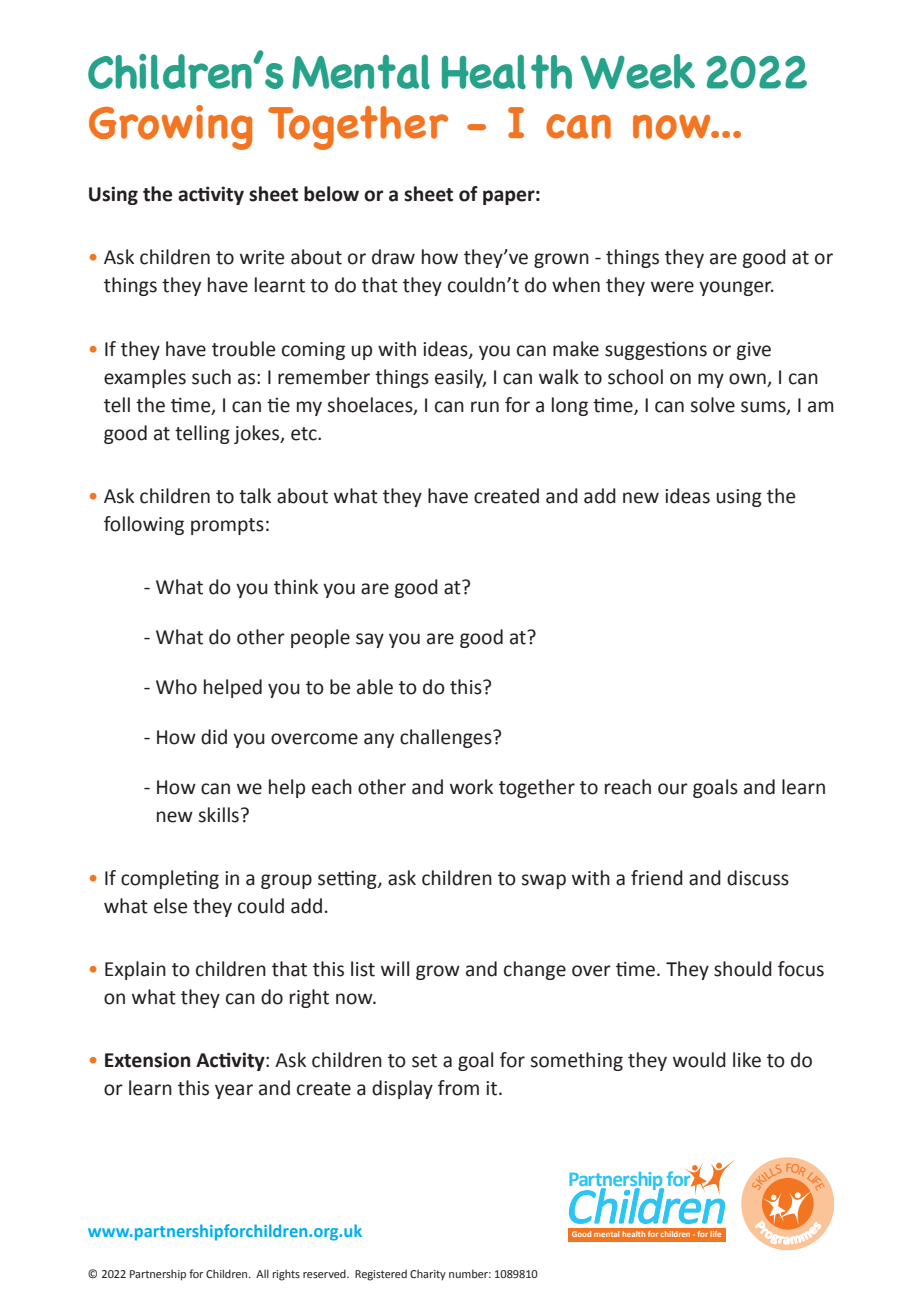 This page has height=1308, width=924. What do you see at coordinates (428, 1275) in the page?
I see `Charity` at bounding box center [428, 1275].
